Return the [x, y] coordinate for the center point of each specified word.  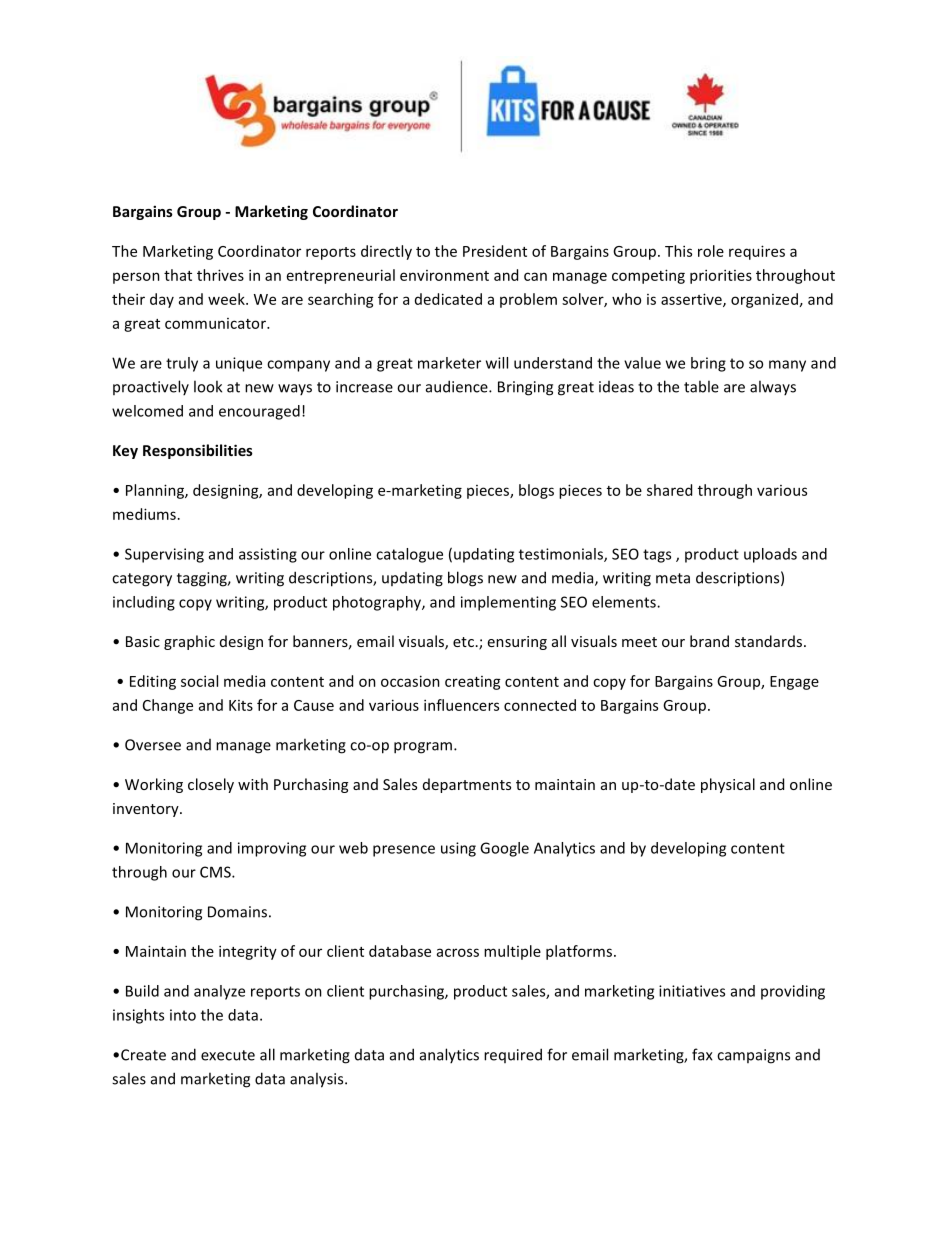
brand [709, 641]
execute [228, 1055]
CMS [216, 872]
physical [728, 785]
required [513, 1055]
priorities [721, 276]
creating [473, 683]
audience [458, 386]
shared [669, 490]
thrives [220, 275]
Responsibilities [198, 451]
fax [702, 1054]
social [199, 681]
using [458, 849]
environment [444, 275]
